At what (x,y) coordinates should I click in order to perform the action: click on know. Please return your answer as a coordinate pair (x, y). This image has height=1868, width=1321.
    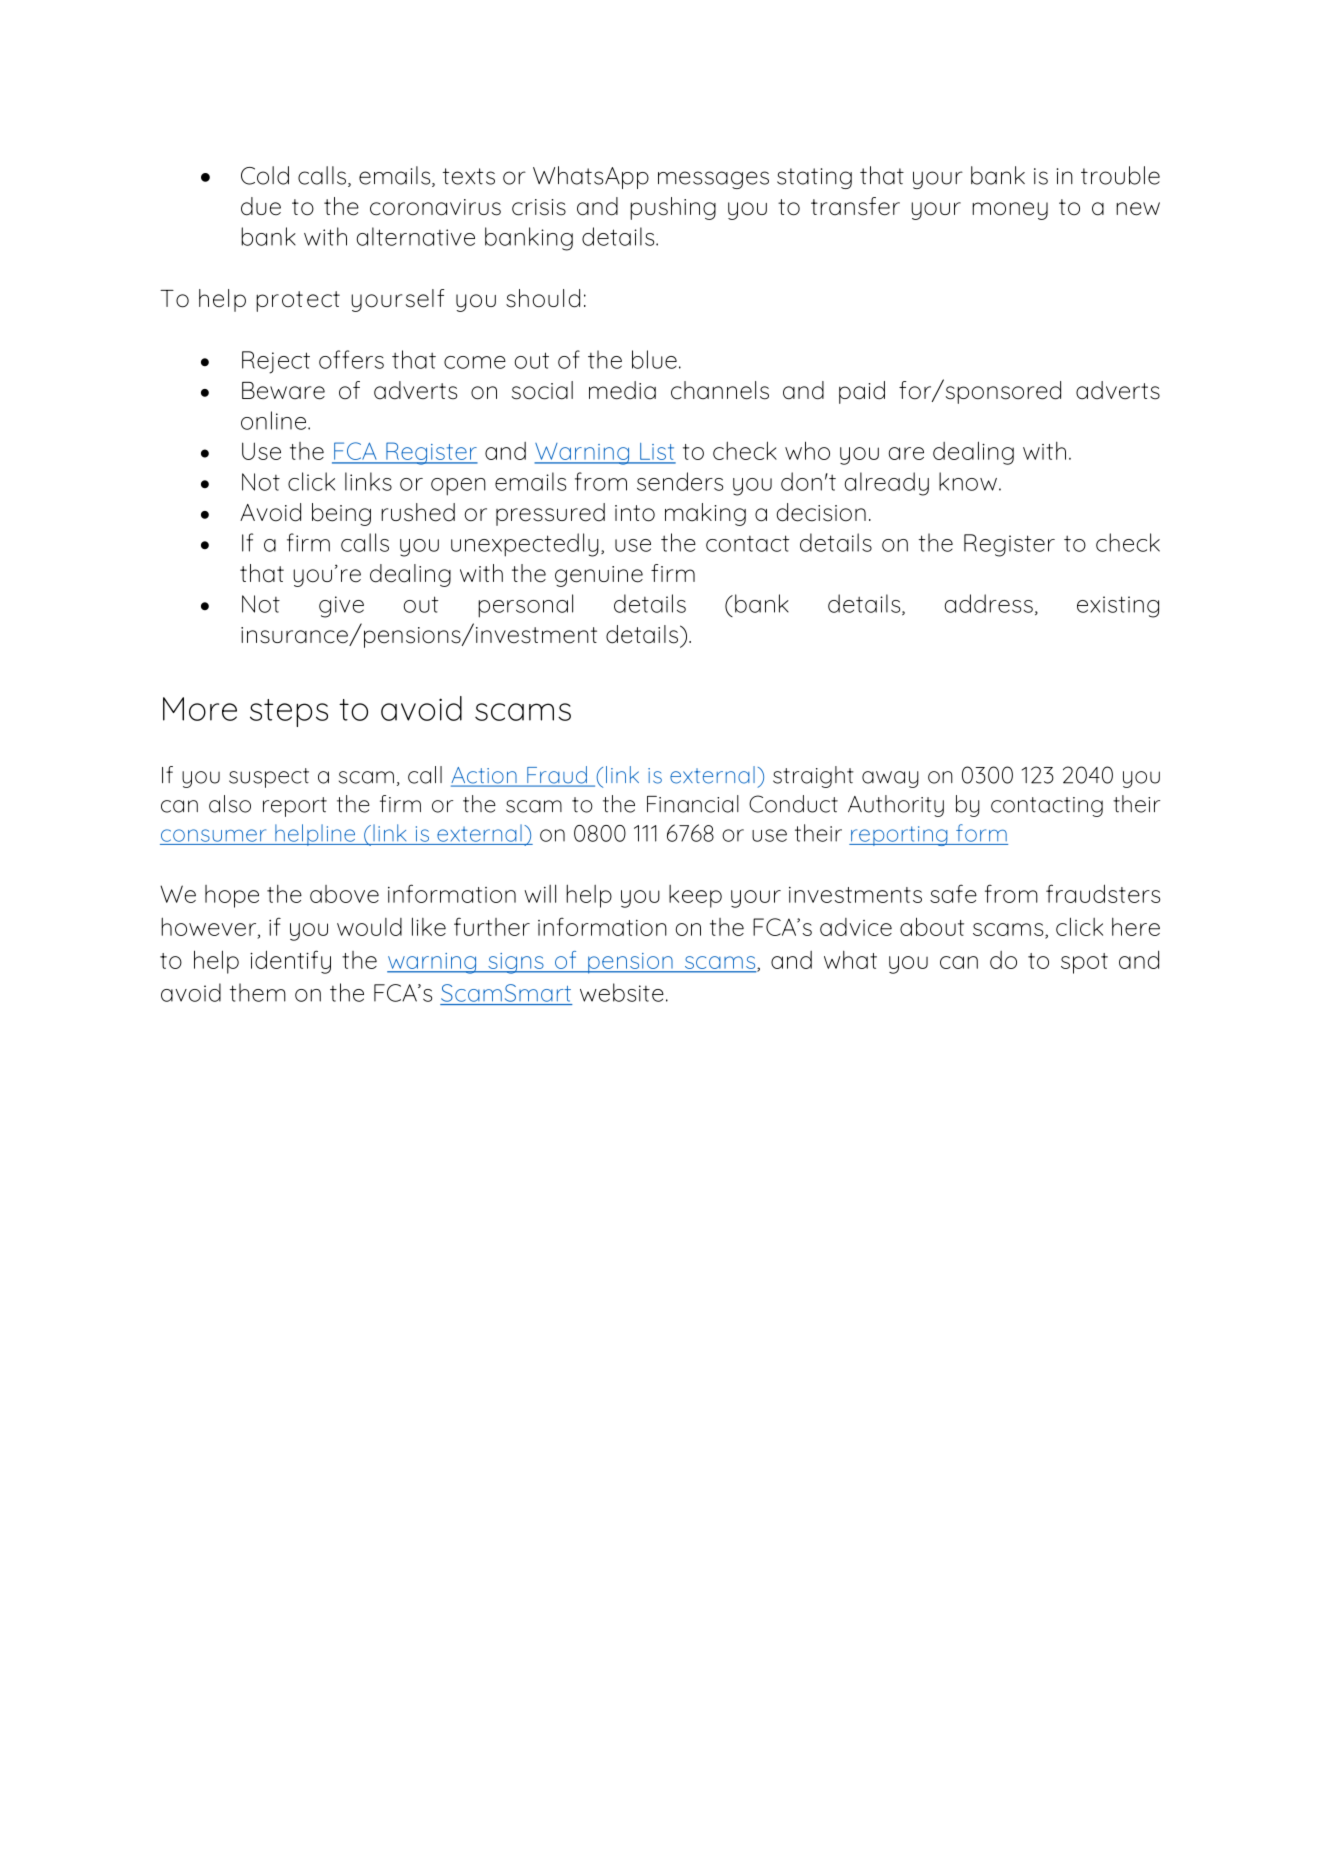
    Looking at the image, I should click on (968, 481).
